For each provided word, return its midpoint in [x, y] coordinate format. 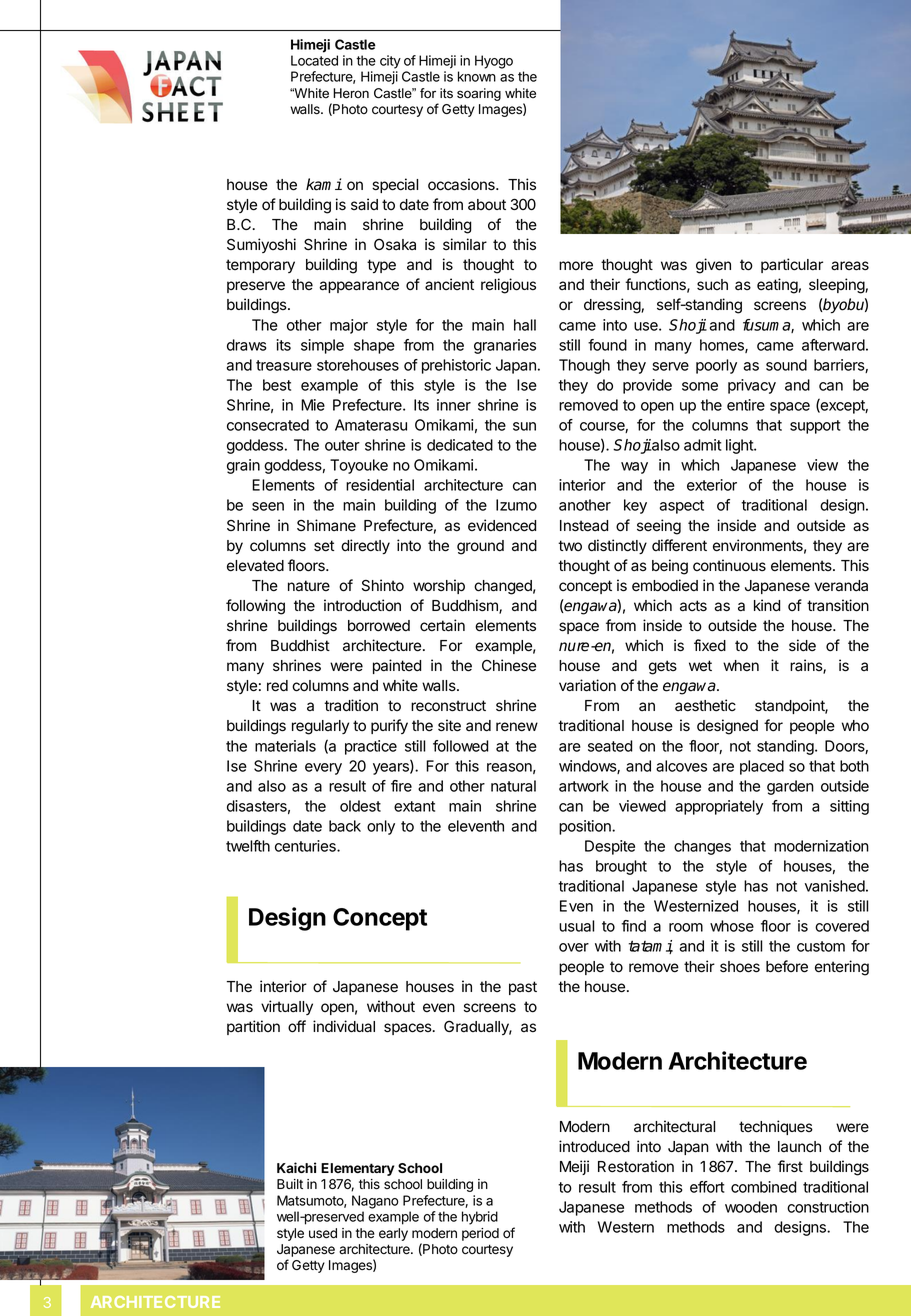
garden [790, 787]
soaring [479, 94]
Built [290, 1184]
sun [524, 426]
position [586, 827]
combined [764, 1187]
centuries [306, 846]
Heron [351, 93]
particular [792, 265]
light [740, 446]
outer [342, 445]
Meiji [574, 1167]
